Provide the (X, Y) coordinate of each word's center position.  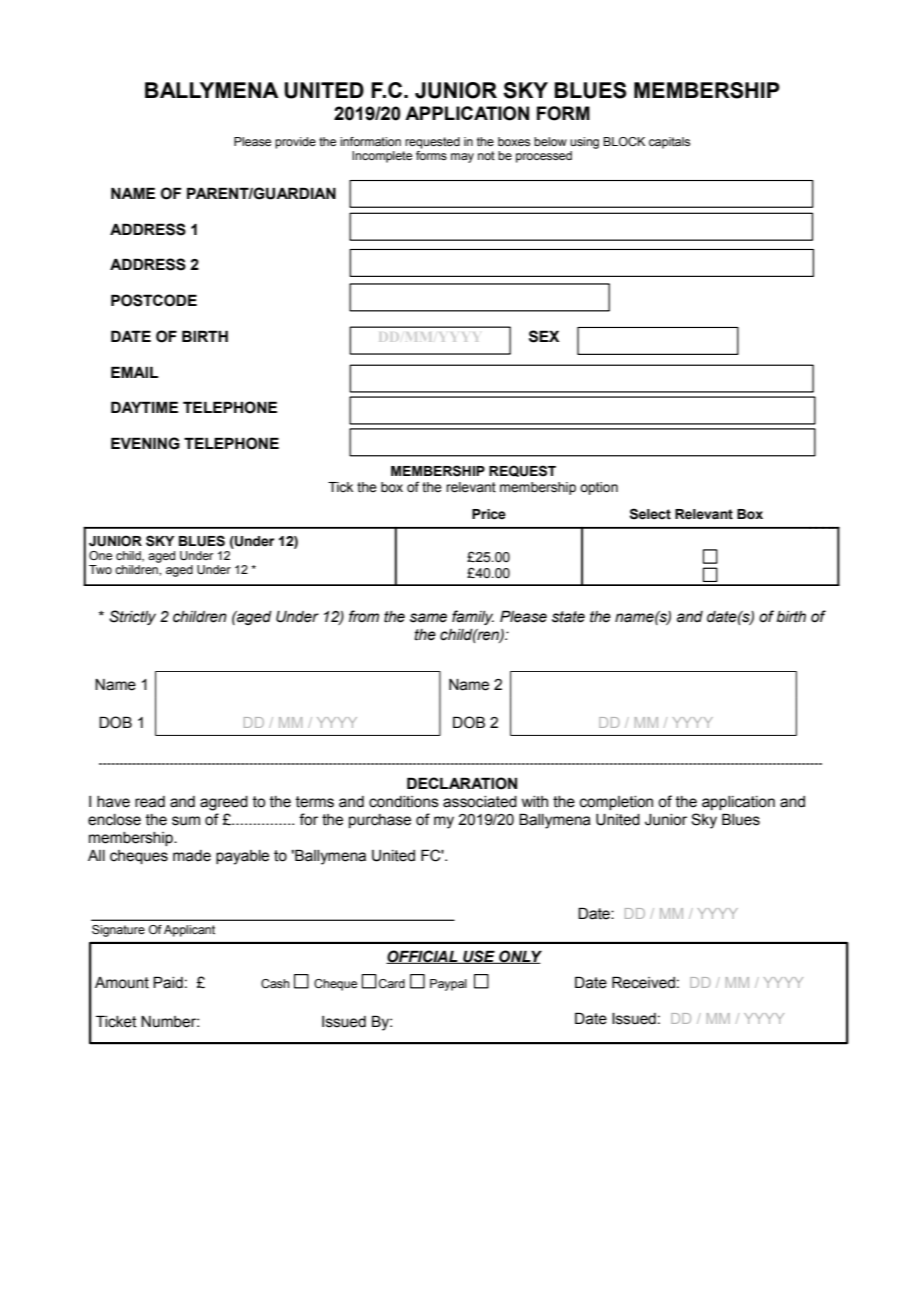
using (584, 143)
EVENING (145, 443)
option (599, 488)
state (568, 617)
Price (489, 514)
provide (295, 143)
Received (643, 982)
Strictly (132, 617)
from (364, 616)
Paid (168, 982)
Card (392, 983)
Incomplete (382, 157)
